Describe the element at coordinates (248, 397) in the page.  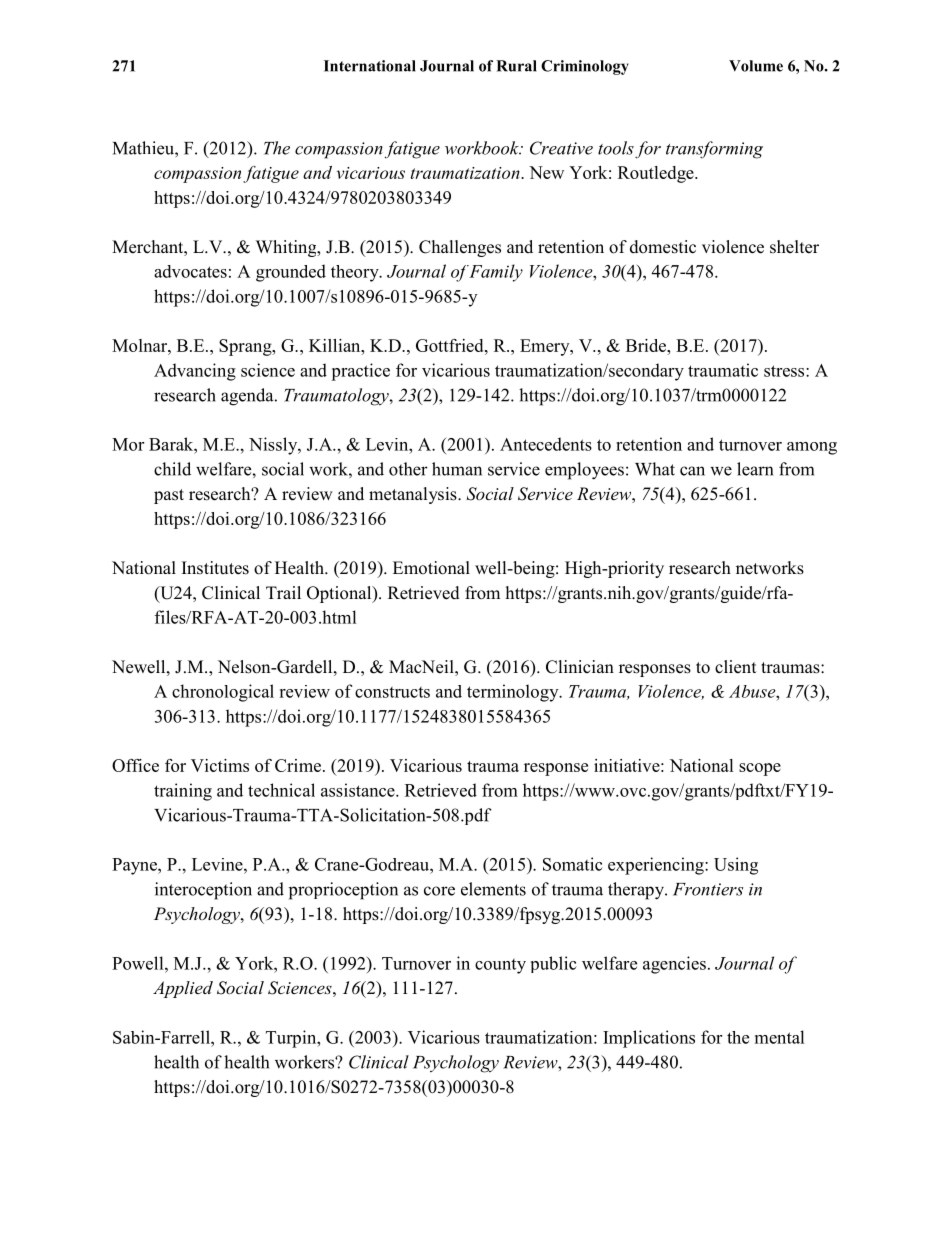
I see `agenda` at that location.
